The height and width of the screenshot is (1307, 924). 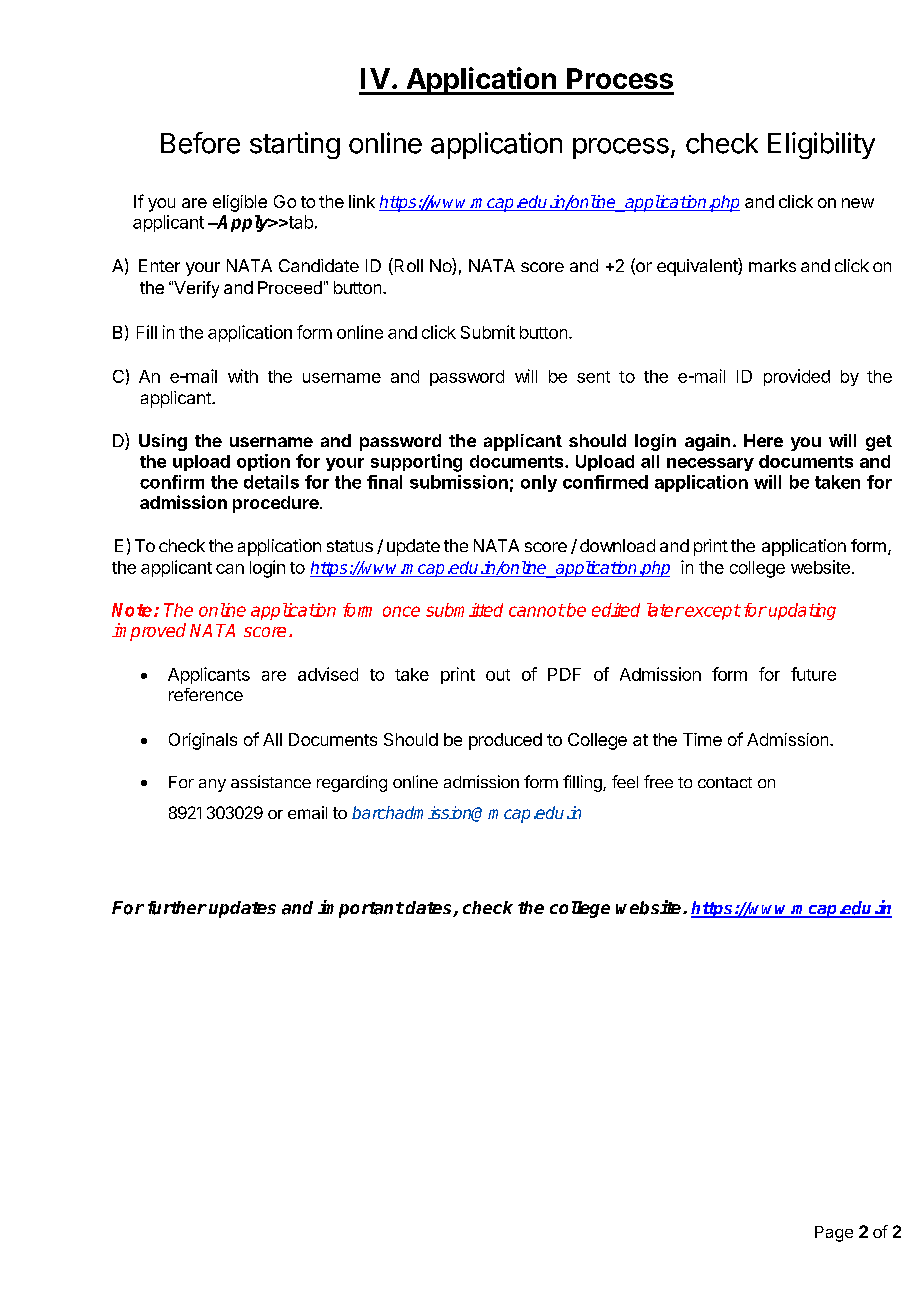 What do you see at coordinates (212, 785) in the screenshot?
I see `any` at bounding box center [212, 785].
